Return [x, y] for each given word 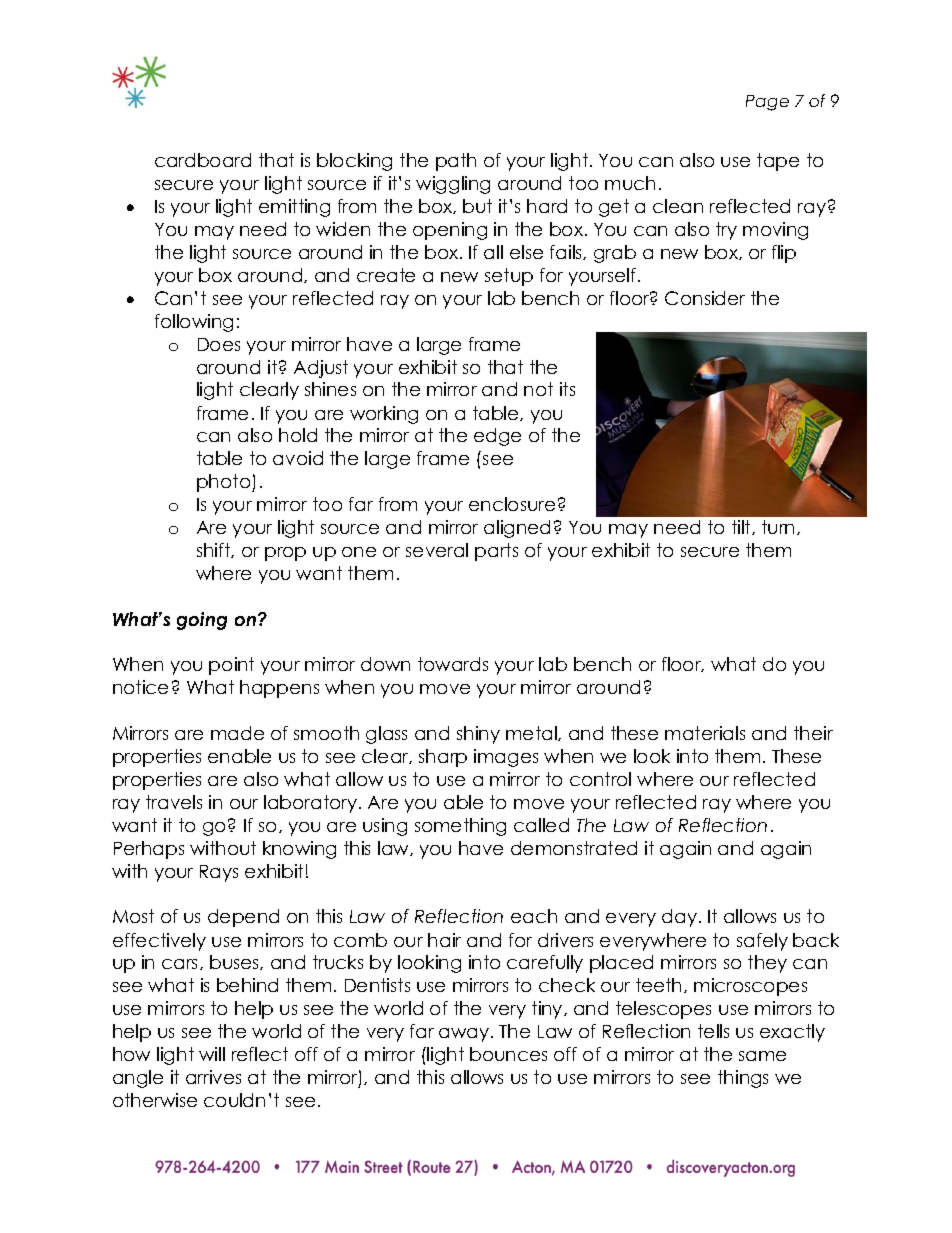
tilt [742, 527]
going [202, 621]
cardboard [203, 160]
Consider [705, 298]
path [456, 162]
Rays [219, 873]
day [679, 918]
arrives [213, 1077]
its [567, 389]
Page [767, 103]
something [460, 827]
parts [496, 552]
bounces [508, 1054]
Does [219, 344]
